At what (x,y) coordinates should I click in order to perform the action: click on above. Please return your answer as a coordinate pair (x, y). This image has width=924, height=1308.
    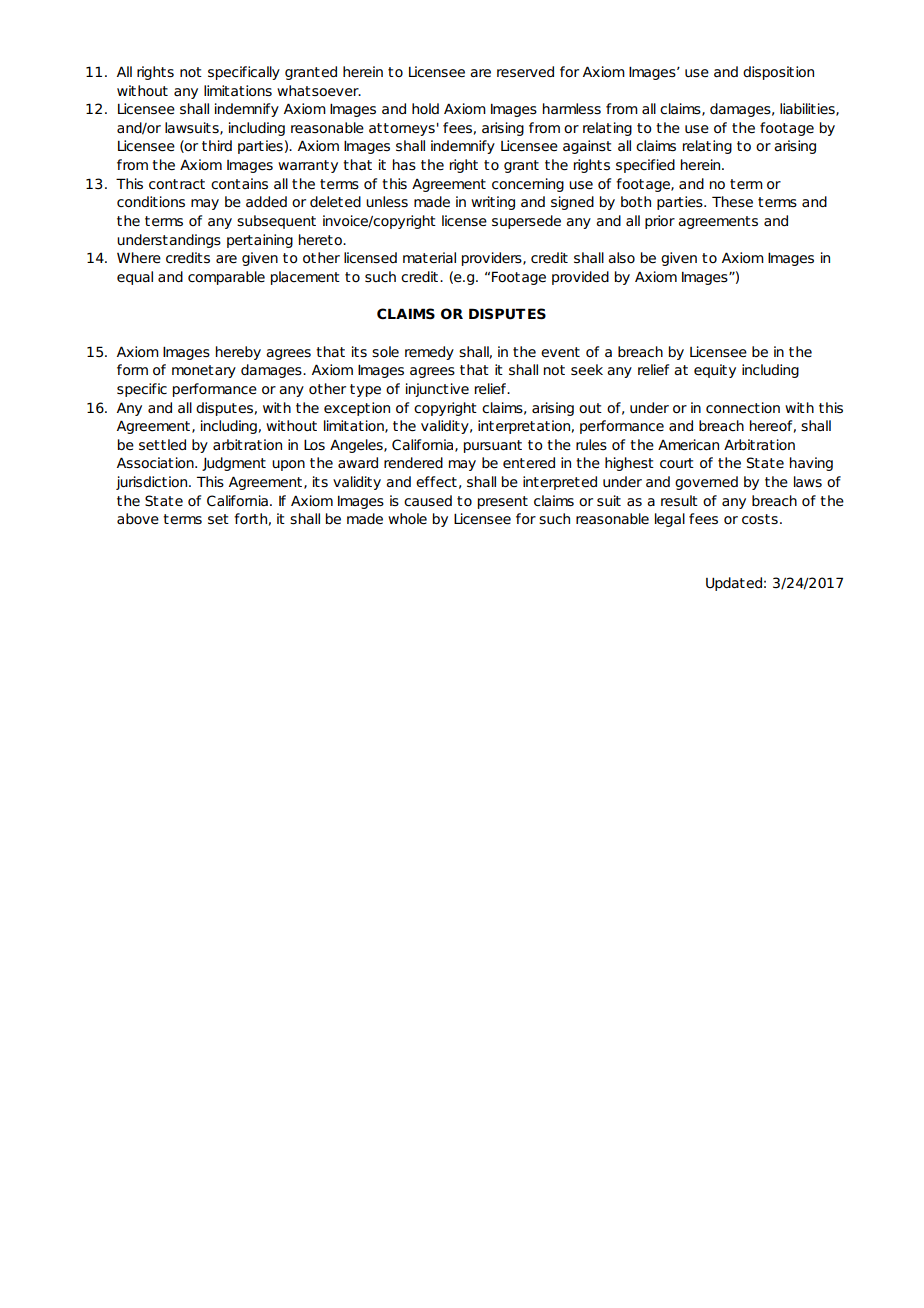
    Looking at the image, I should click on (138, 518).
